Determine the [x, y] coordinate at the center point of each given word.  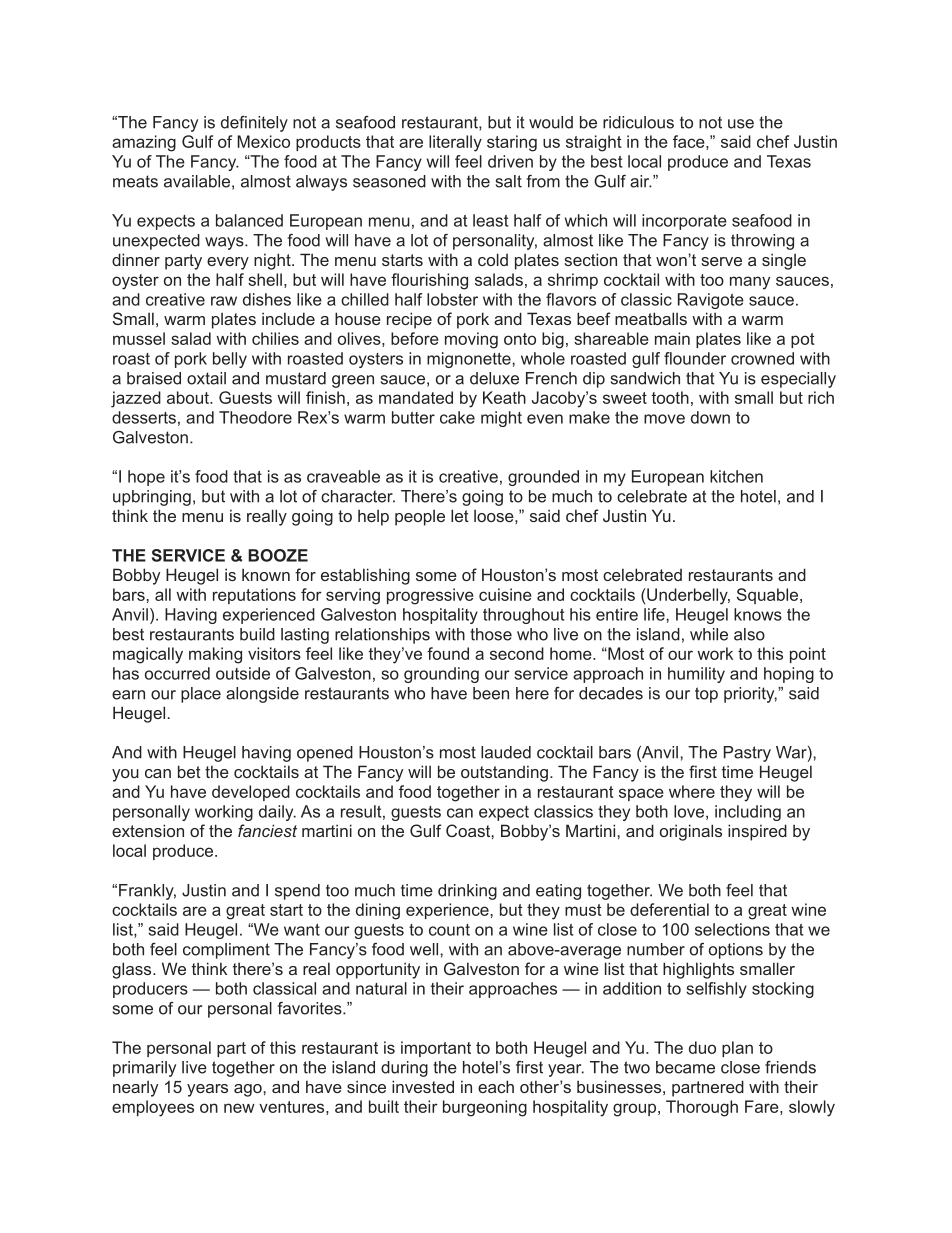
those [491, 634]
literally [455, 143]
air [641, 181]
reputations [254, 596]
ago [249, 1090]
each [496, 1086]
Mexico [263, 141]
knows [758, 614]
